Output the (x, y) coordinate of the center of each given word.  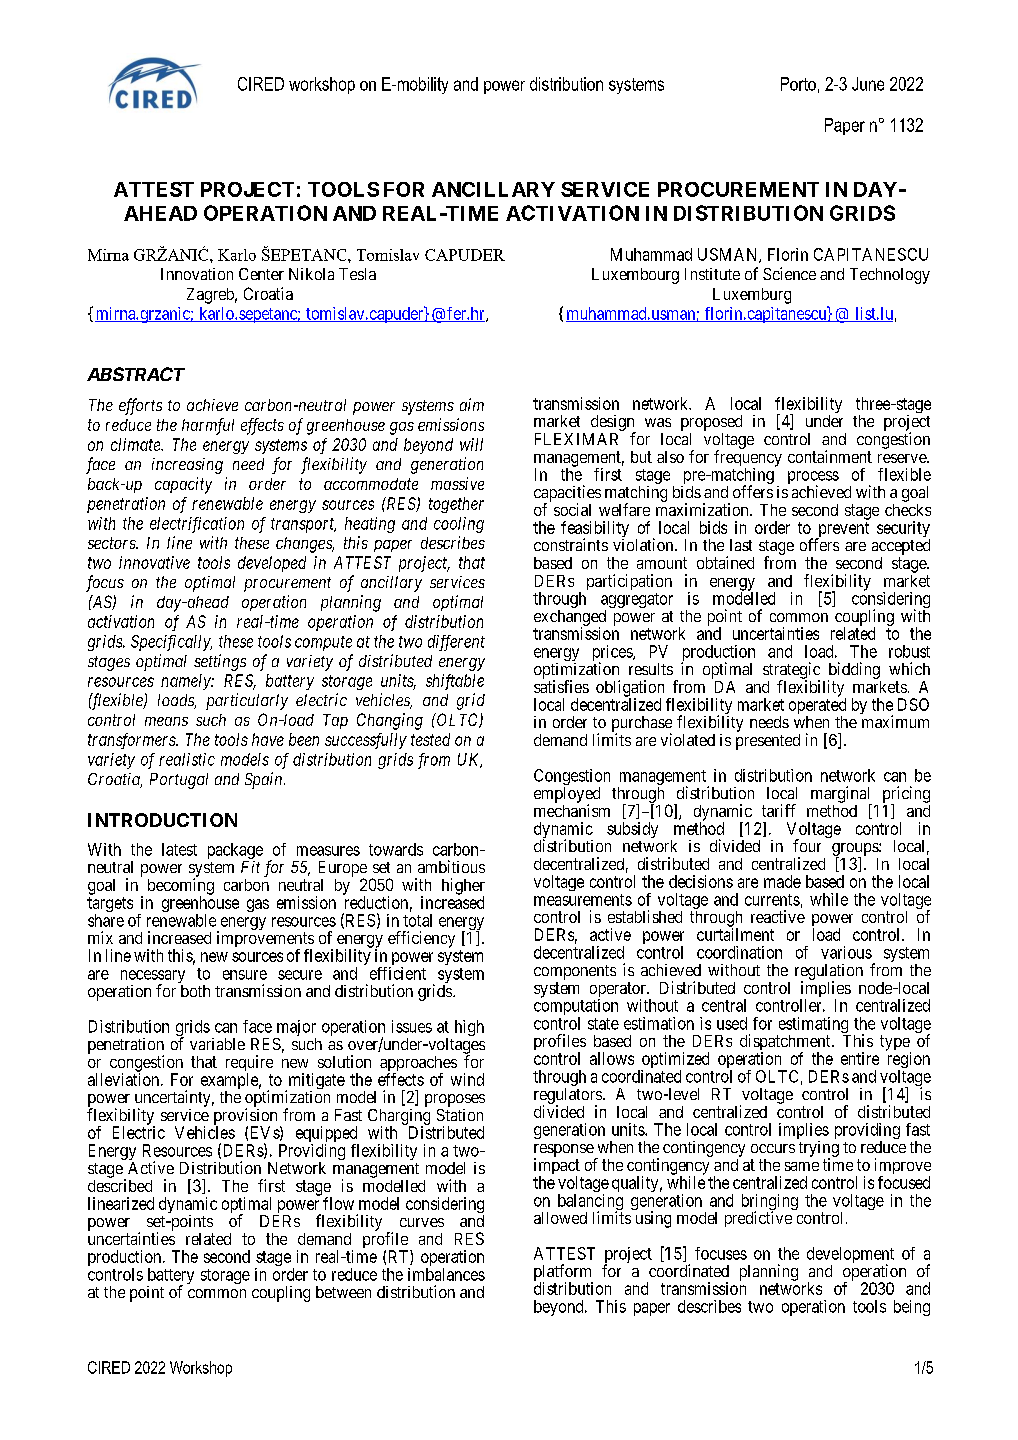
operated (817, 707)
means (166, 721)
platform (563, 1273)
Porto (798, 84)
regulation (829, 973)
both (195, 991)
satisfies (561, 686)
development (850, 1256)
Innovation (197, 274)
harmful (208, 426)
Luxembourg (635, 276)
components (575, 972)
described (120, 1185)
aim (472, 404)
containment (830, 456)
